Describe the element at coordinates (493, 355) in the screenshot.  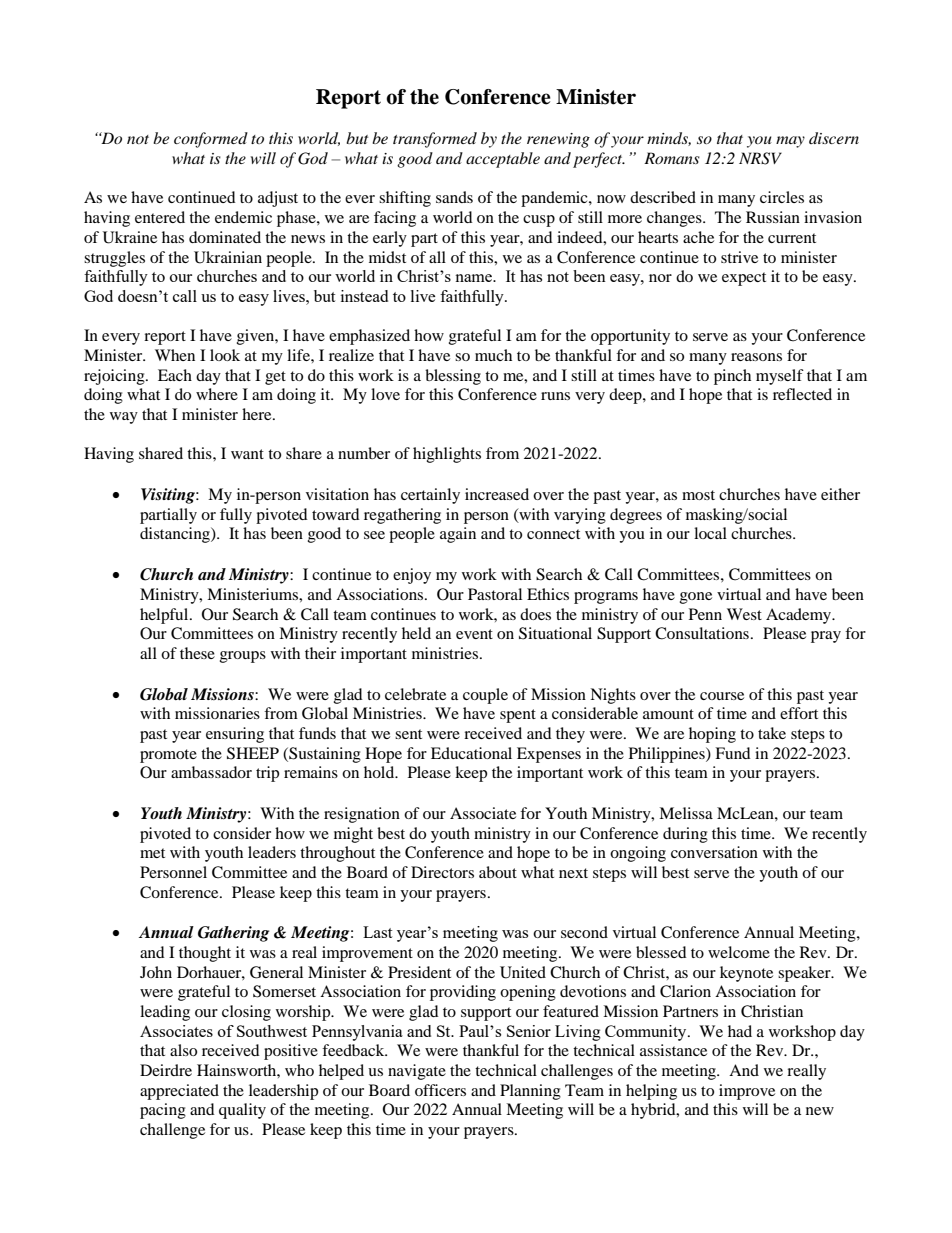
I see `much` at that location.
